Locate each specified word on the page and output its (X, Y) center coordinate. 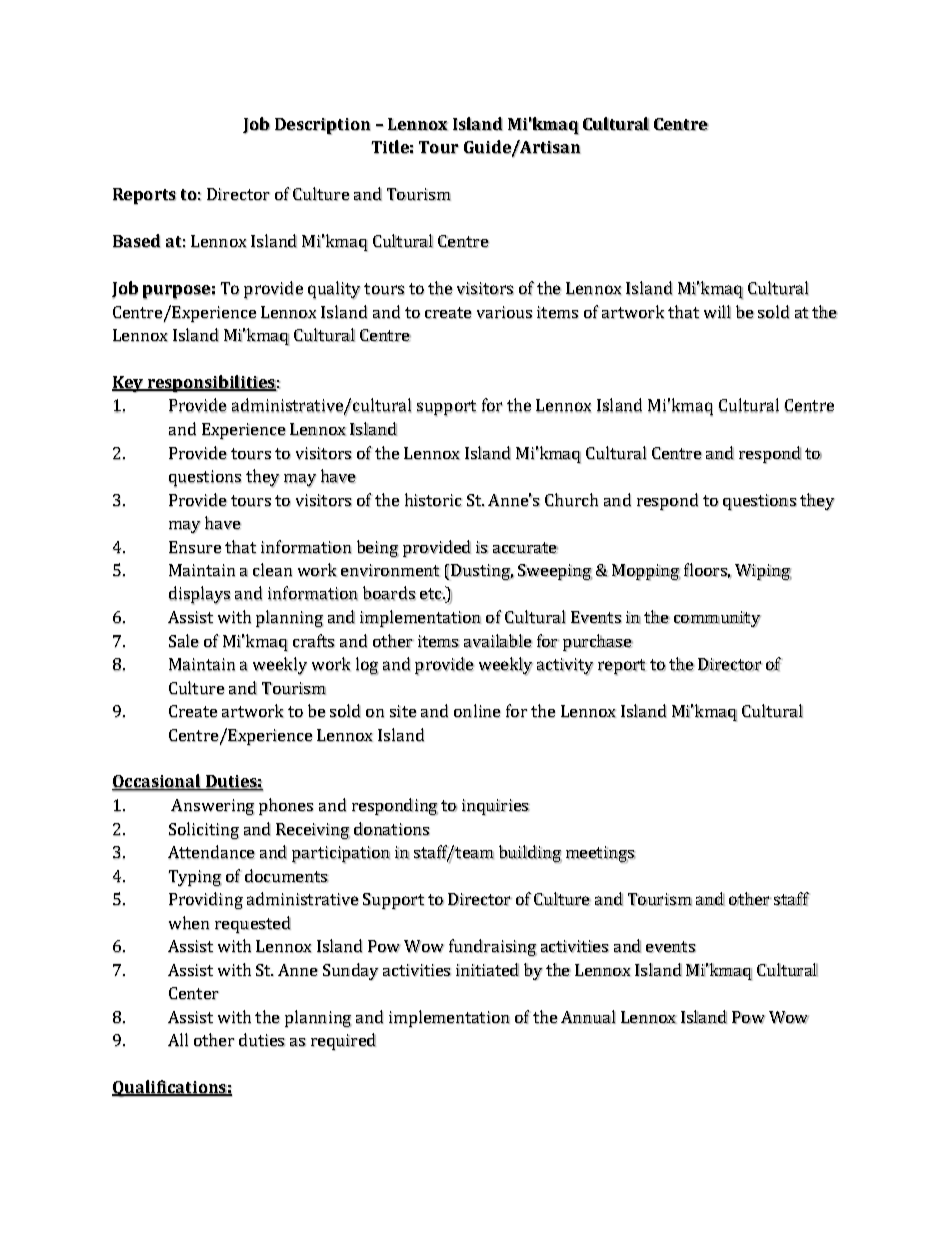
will (717, 312)
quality (334, 290)
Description (323, 126)
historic (433, 500)
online (477, 711)
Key (128, 384)
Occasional (157, 782)
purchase (598, 643)
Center (194, 993)
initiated (487, 969)
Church (571, 500)
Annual (588, 1017)
